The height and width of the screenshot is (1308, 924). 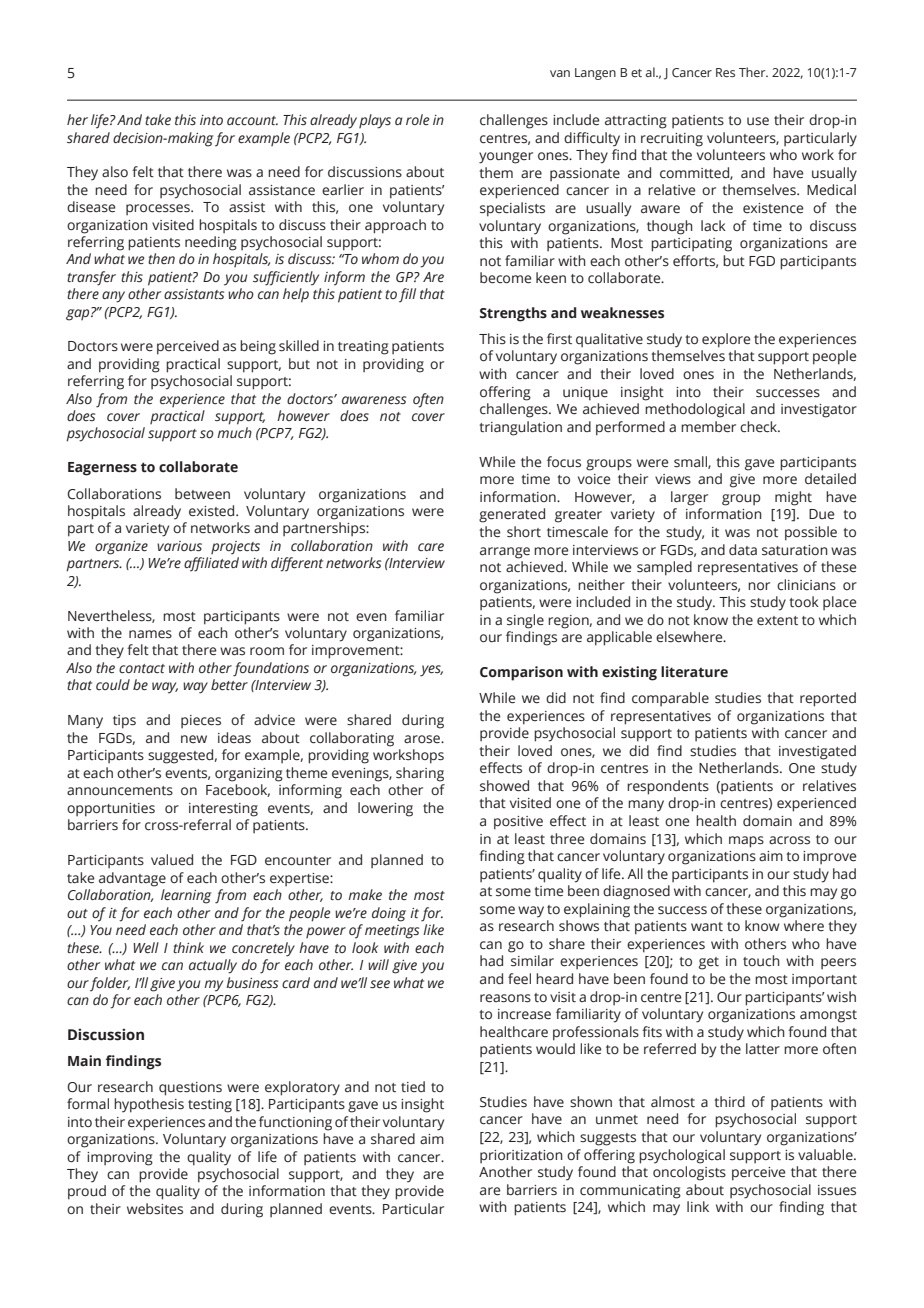 I want to click on oncologists, so click(x=689, y=1173).
